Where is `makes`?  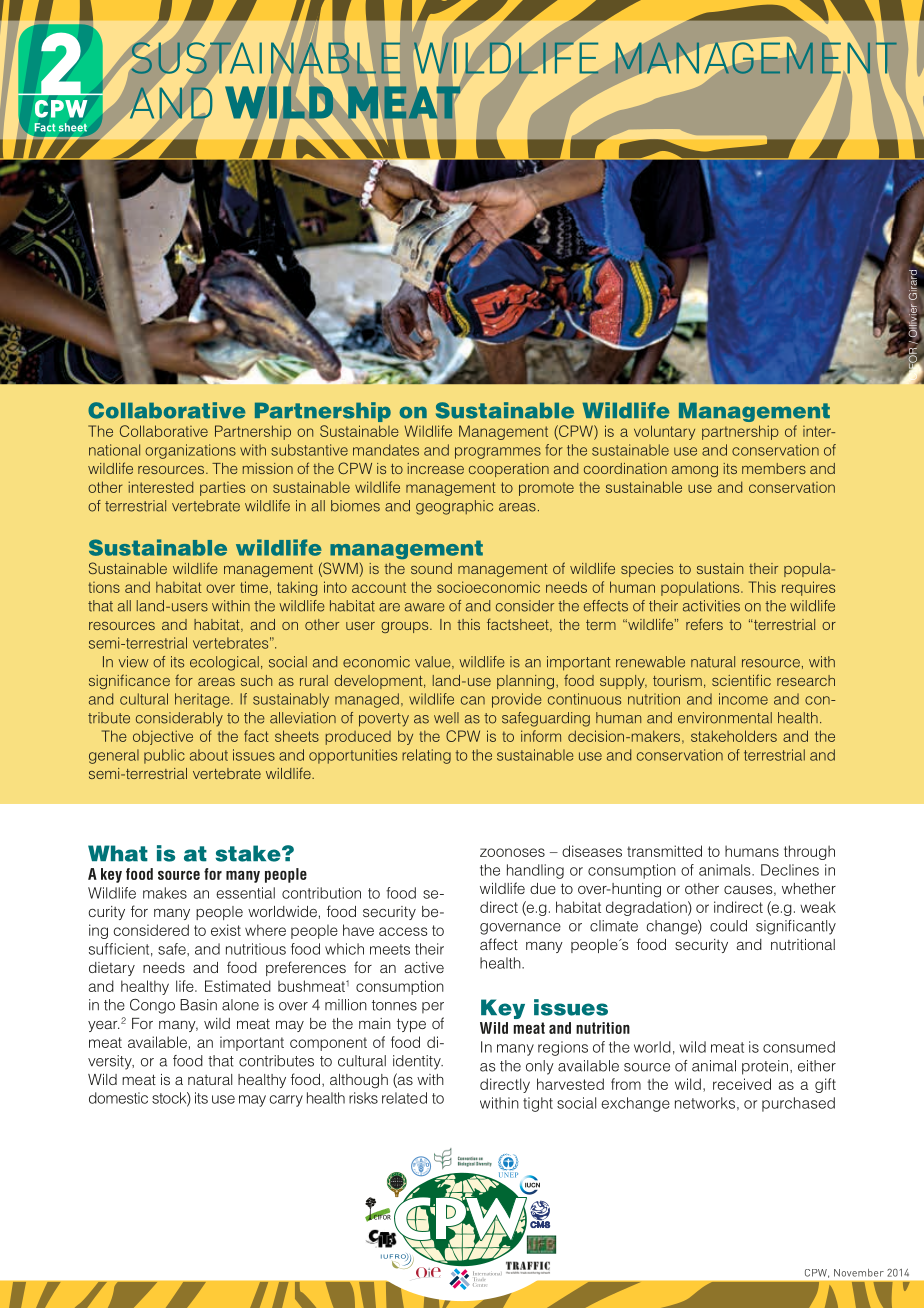
makes is located at coordinates (165, 893).
